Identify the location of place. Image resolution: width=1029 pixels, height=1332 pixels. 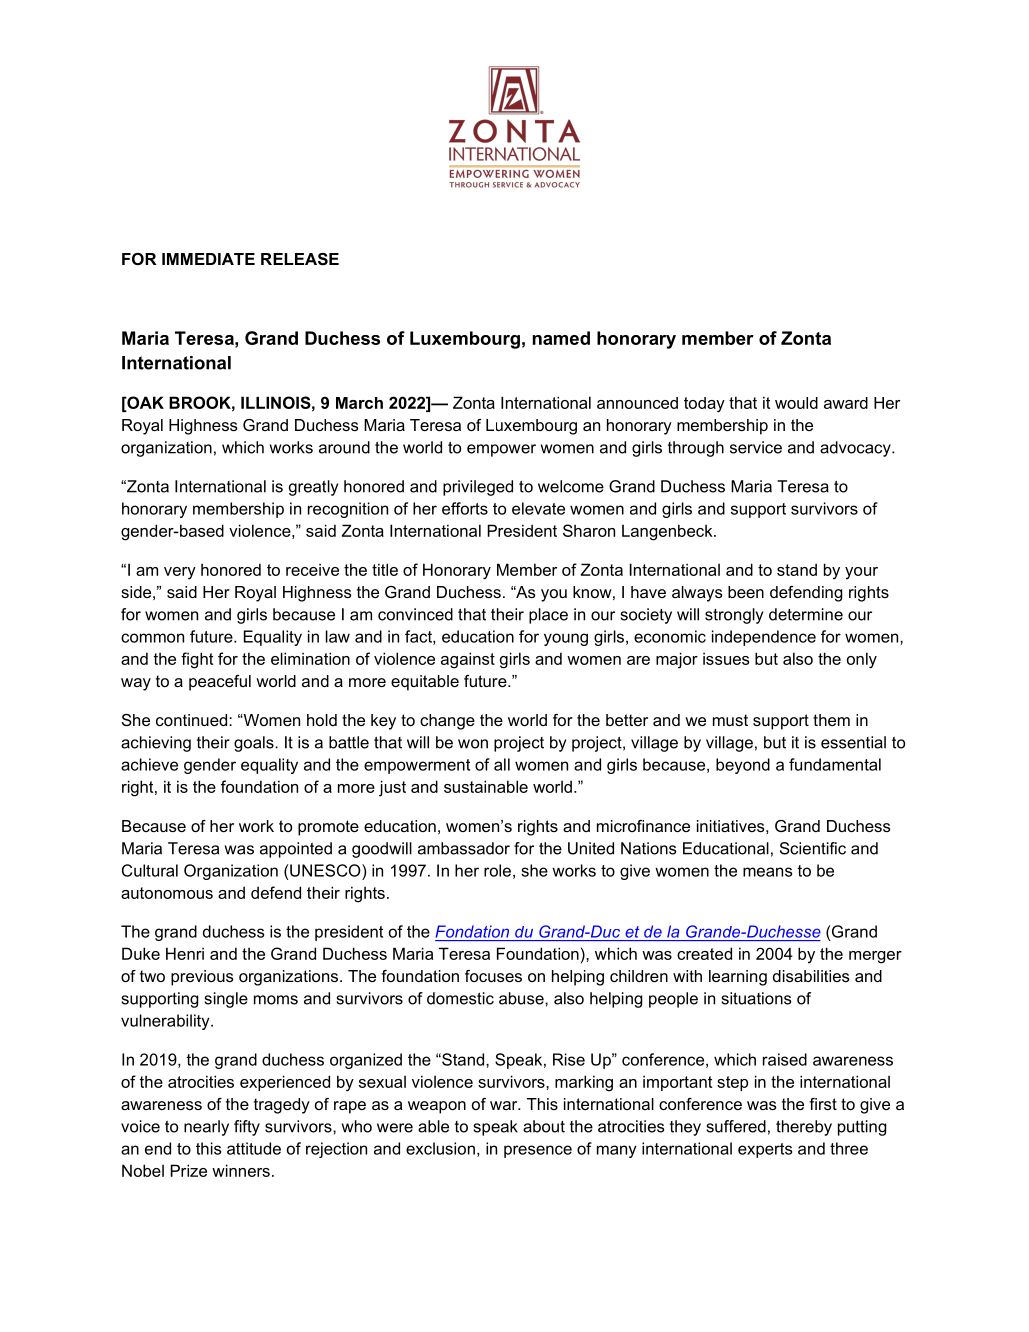
(548, 616).
